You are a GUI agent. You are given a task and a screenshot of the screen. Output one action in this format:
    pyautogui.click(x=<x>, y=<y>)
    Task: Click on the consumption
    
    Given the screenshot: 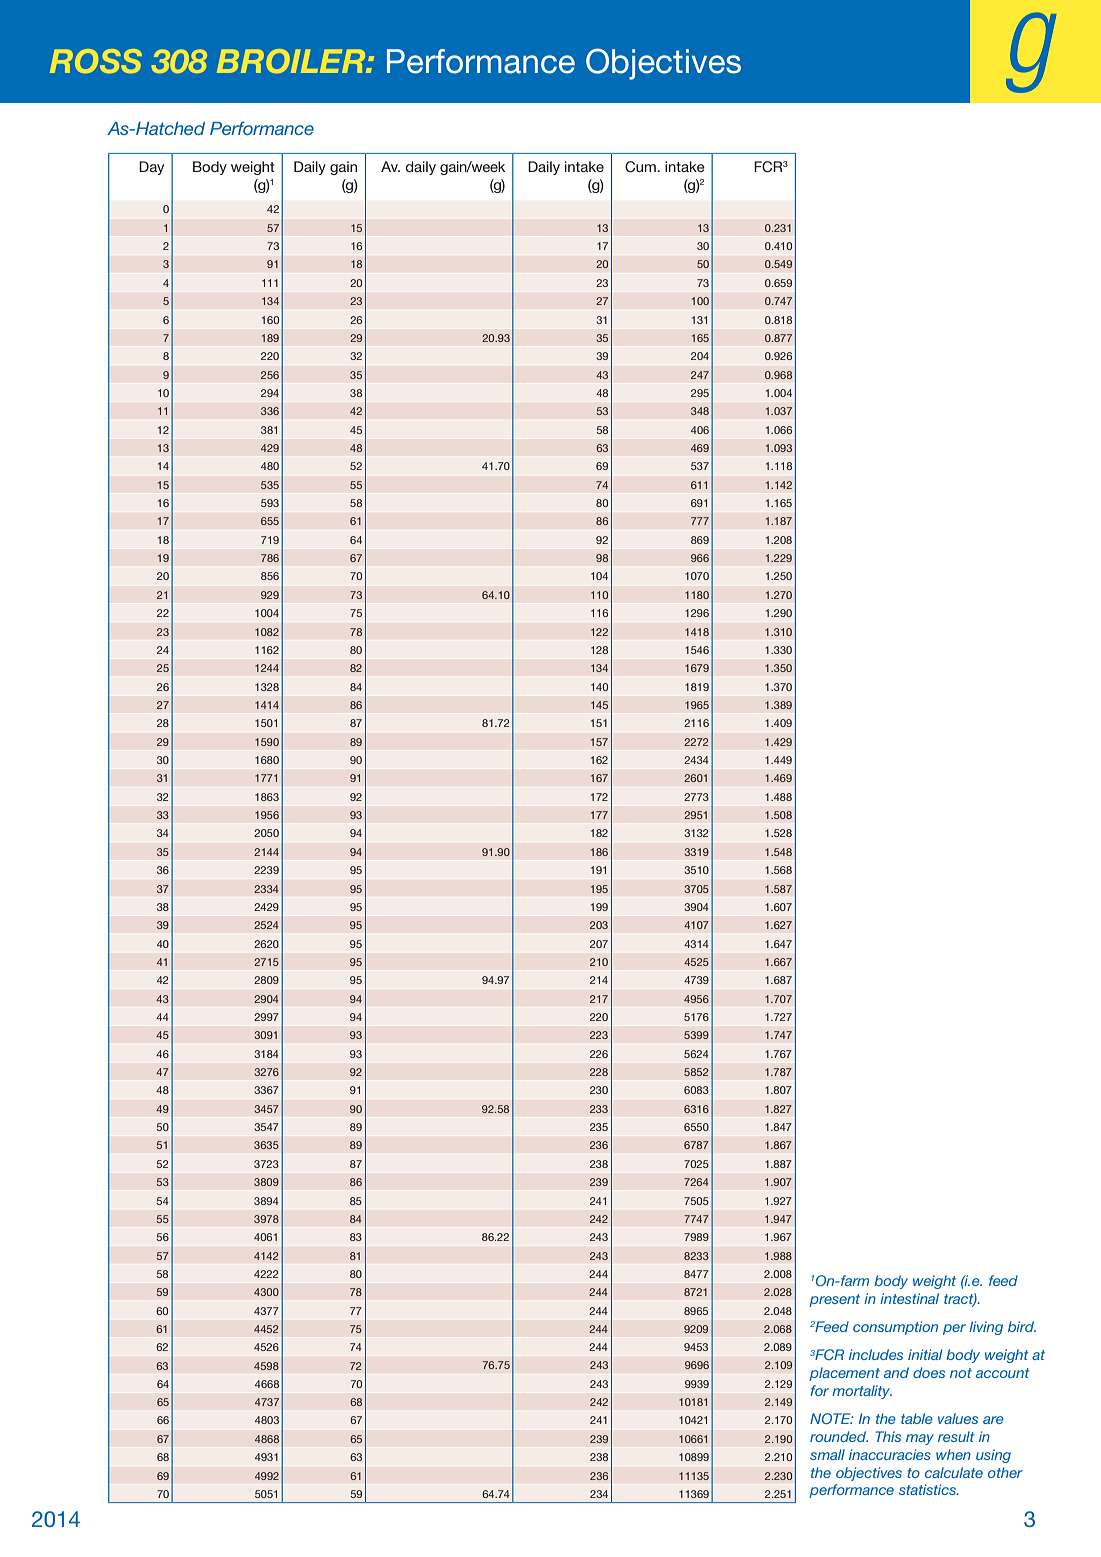 What is the action you would take?
    pyautogui.click(x=895, y=1328)
